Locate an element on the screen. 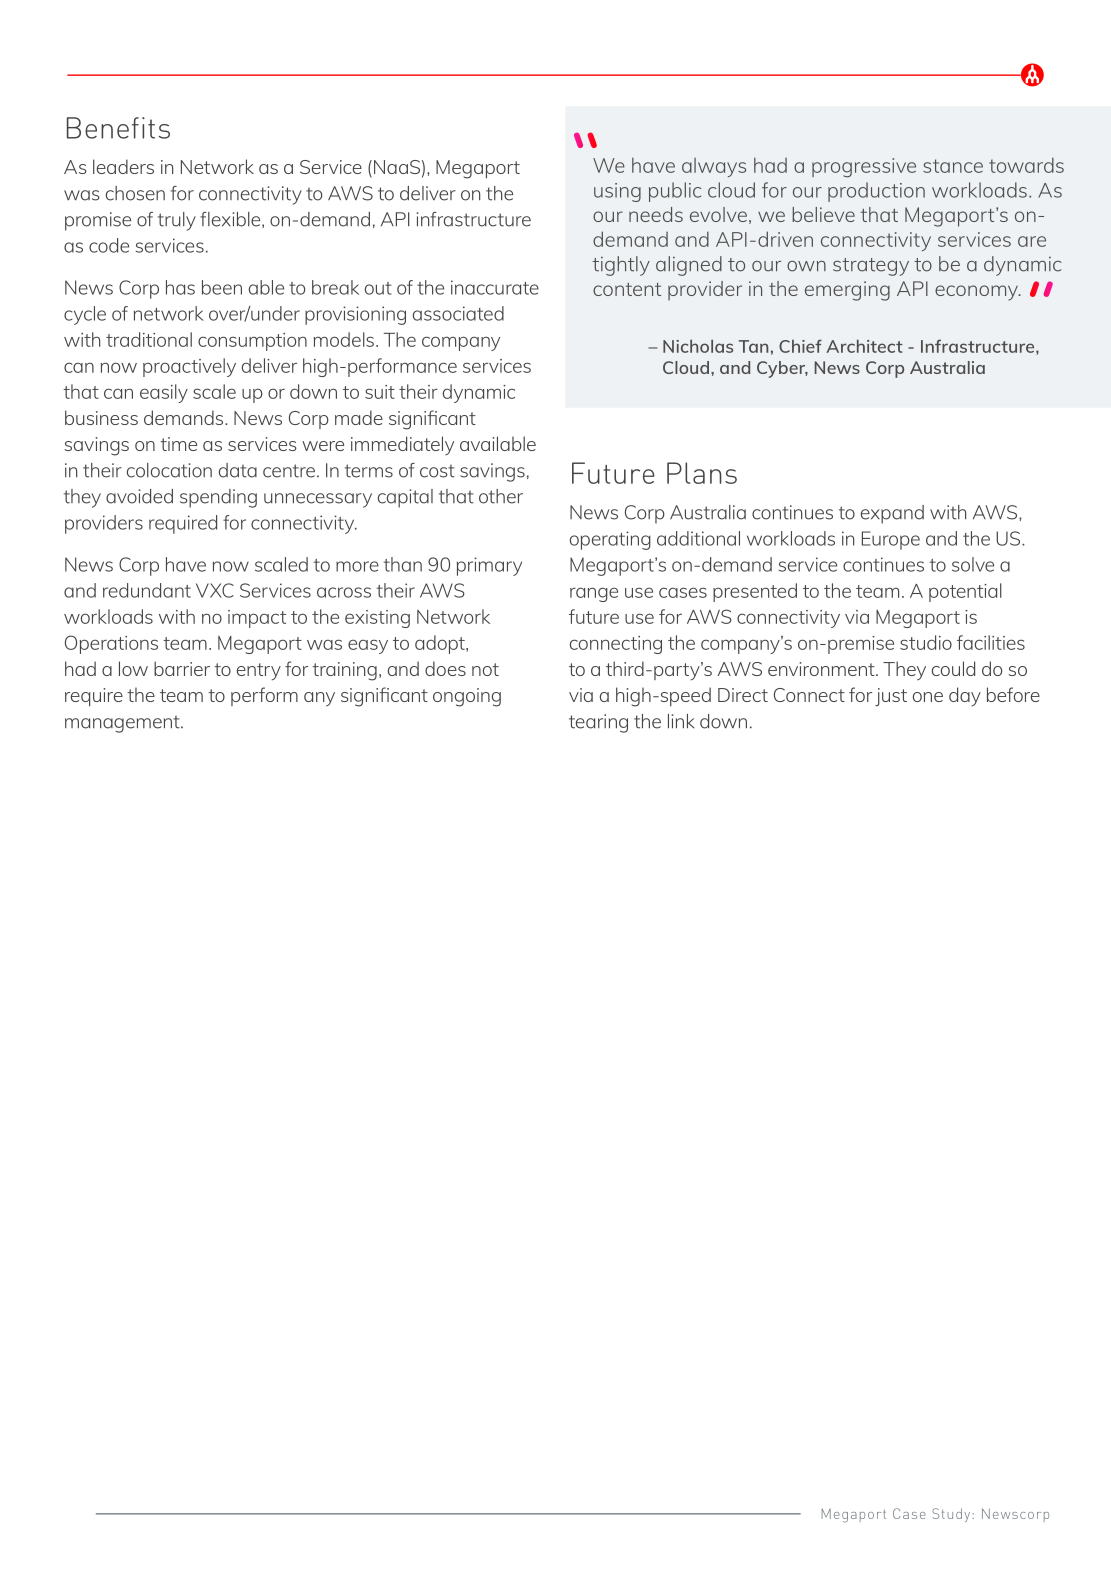 Image resolution: width=1111 pixels, height=1571 pixels. just is located at coordinates (891, 697).
